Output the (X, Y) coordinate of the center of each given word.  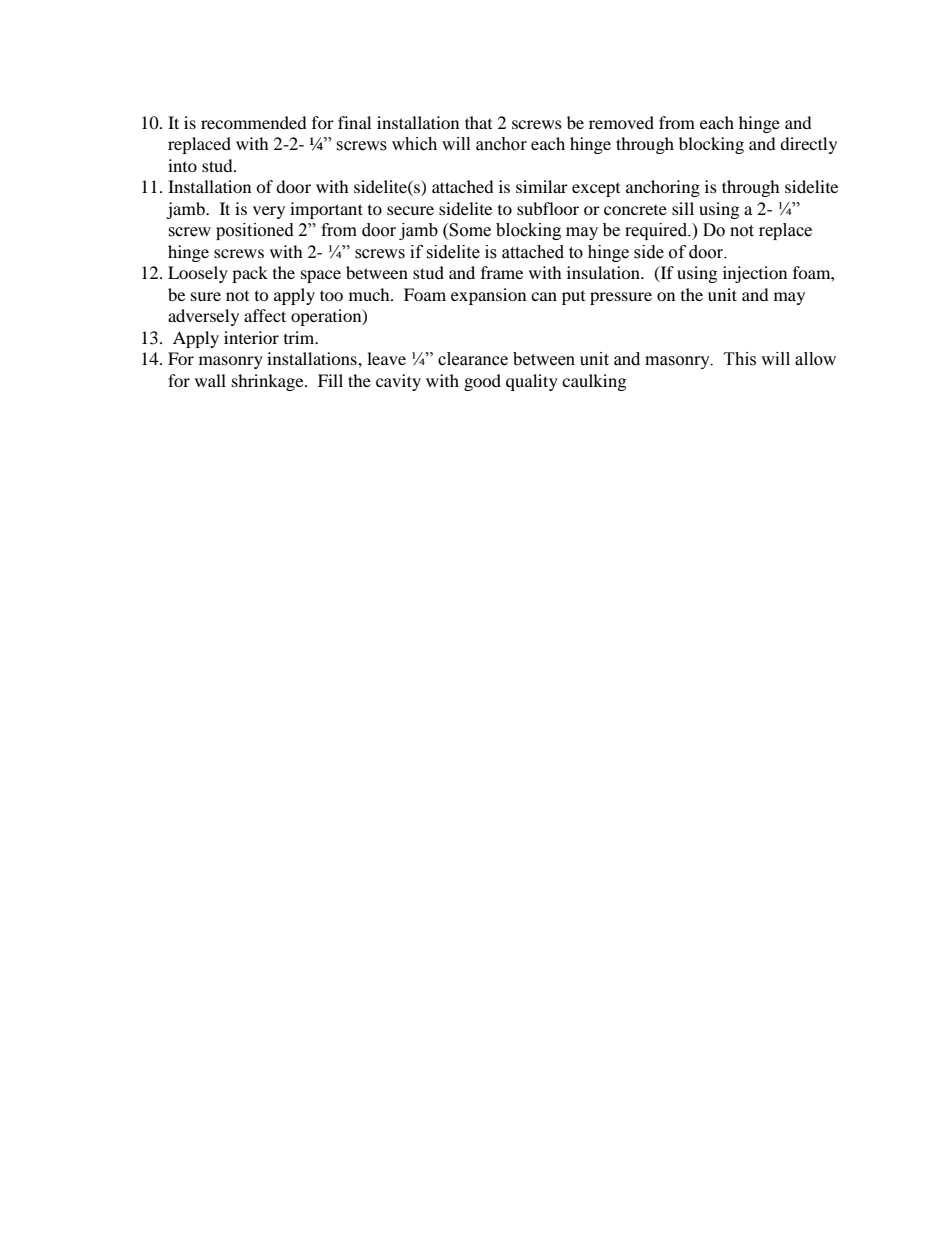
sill (683, 208)
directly (808, 145)
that (478, 122)
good (482, 382)
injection (755, 274)
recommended (254, 122)
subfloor (548, 208)
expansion (488, 296)
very (269, 212)
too (331, 295)
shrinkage (269, 382)
